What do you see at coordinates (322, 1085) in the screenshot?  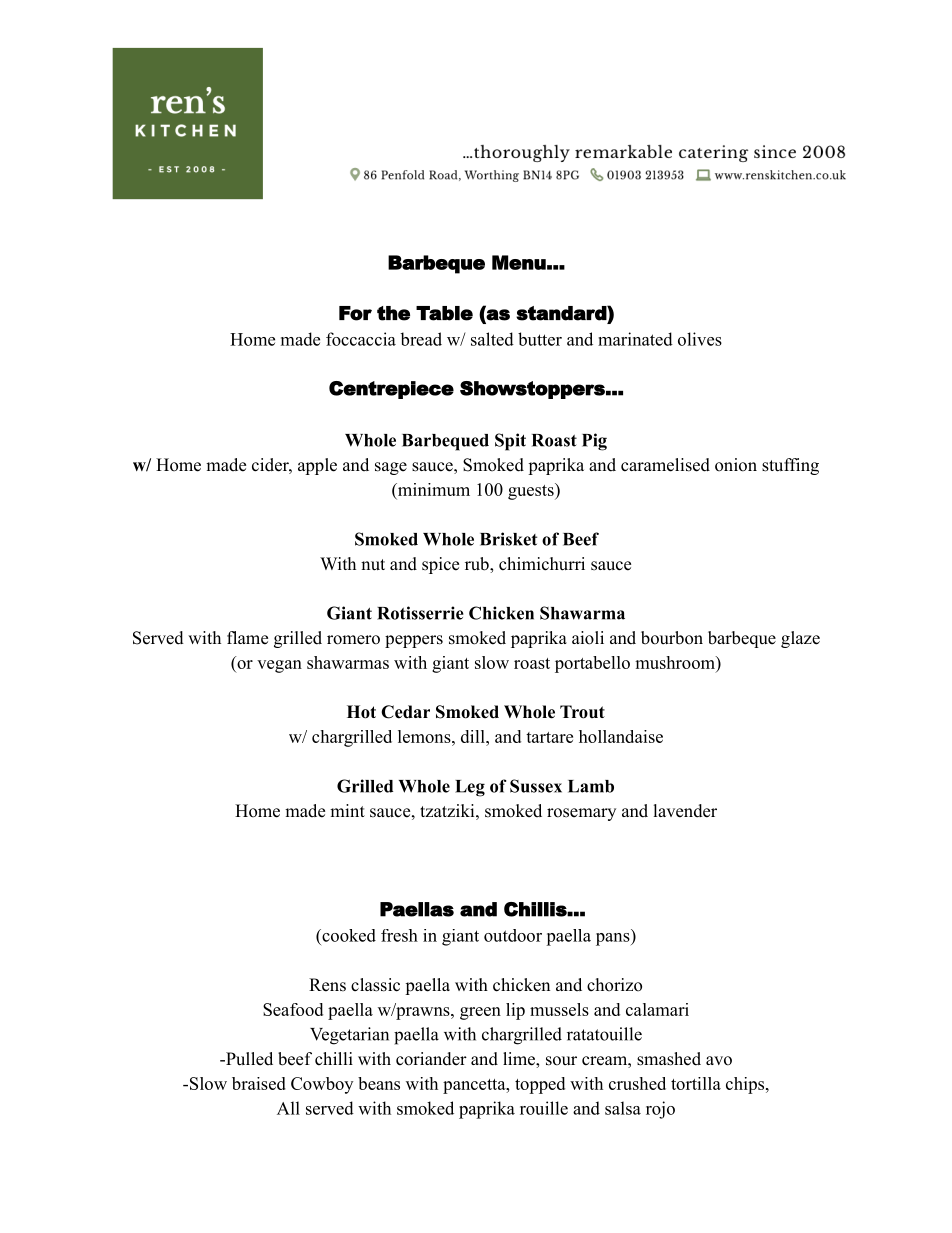 I see `Cowboy` at bounding box center [322, 1085].
